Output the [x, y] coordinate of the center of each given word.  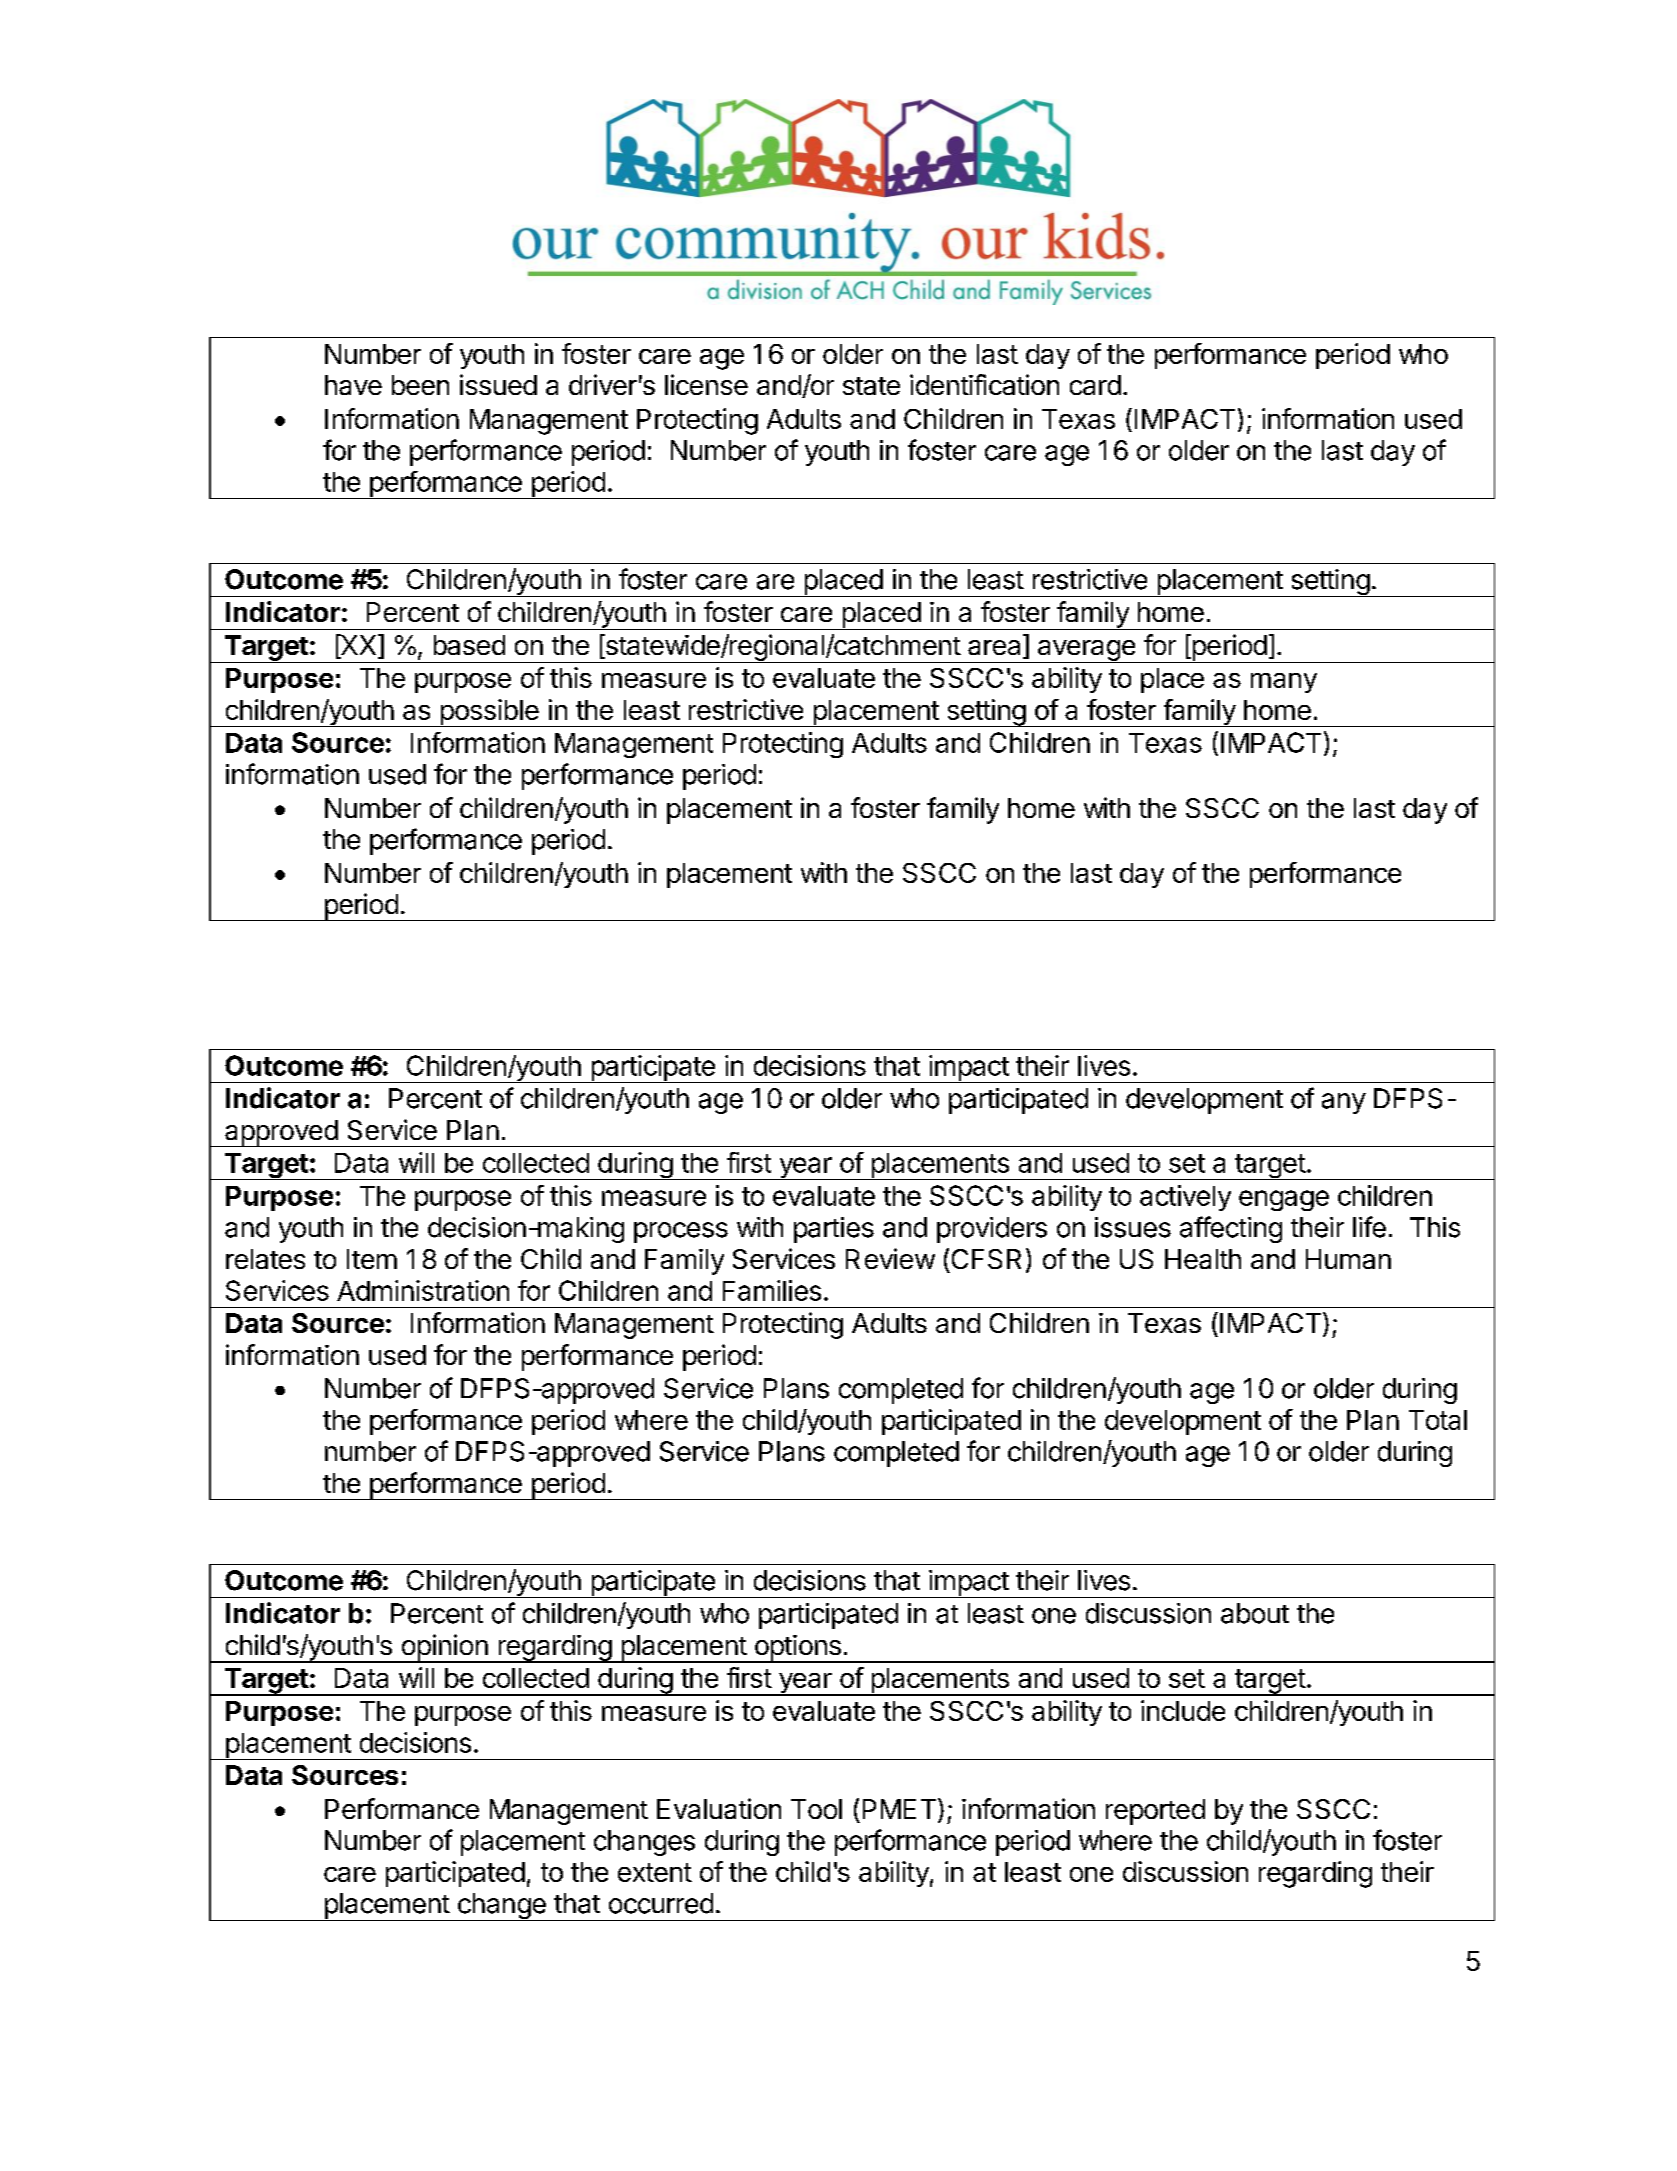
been [420, 385]
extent [655, 1872]
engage [1284, 1200]
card [1095, 385]
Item [372, 1259]
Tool [816, 1809]
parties [834, 1230]
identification [984, 384]
